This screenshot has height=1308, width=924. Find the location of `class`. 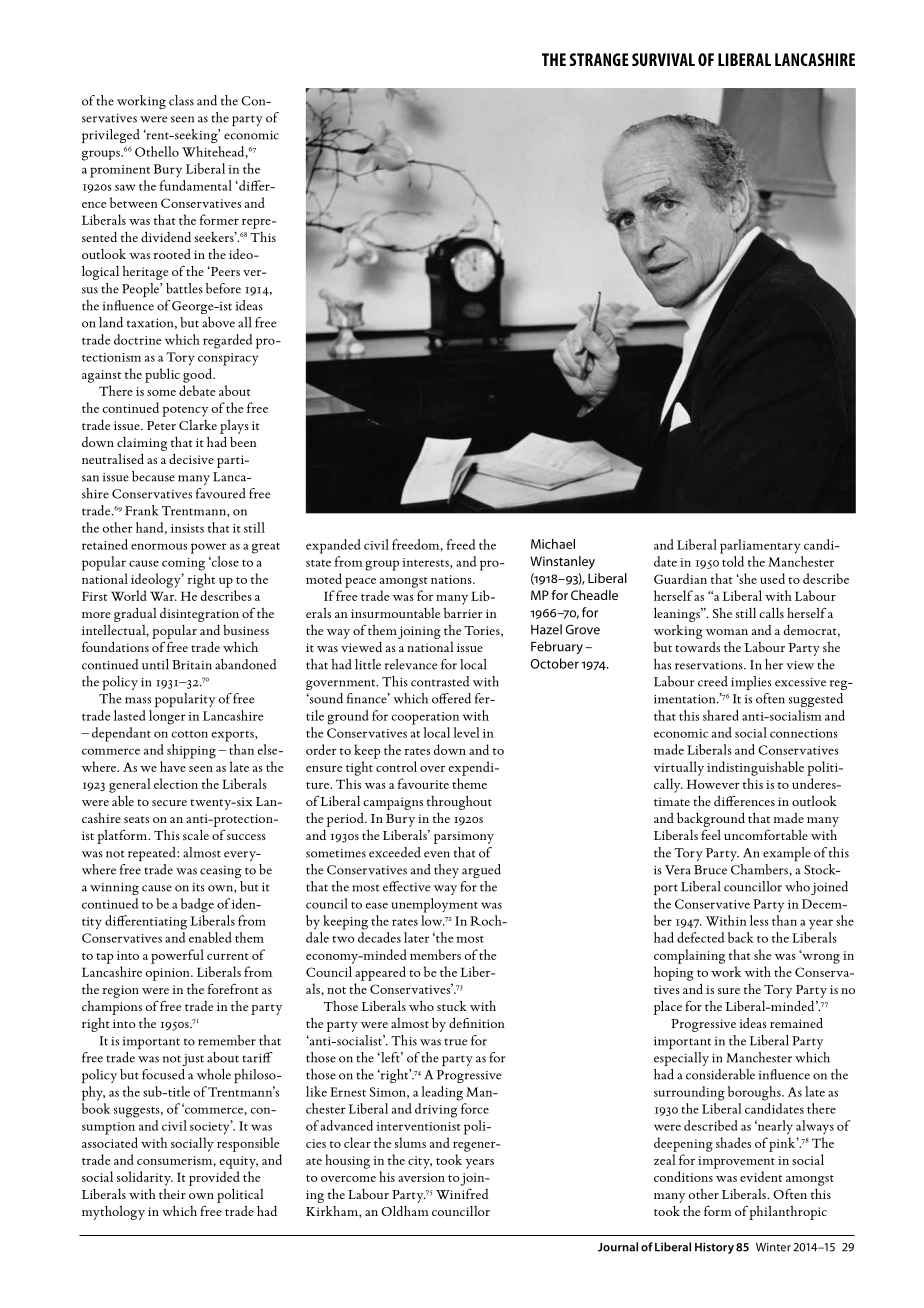

class is located at coordinates (181, 100).
